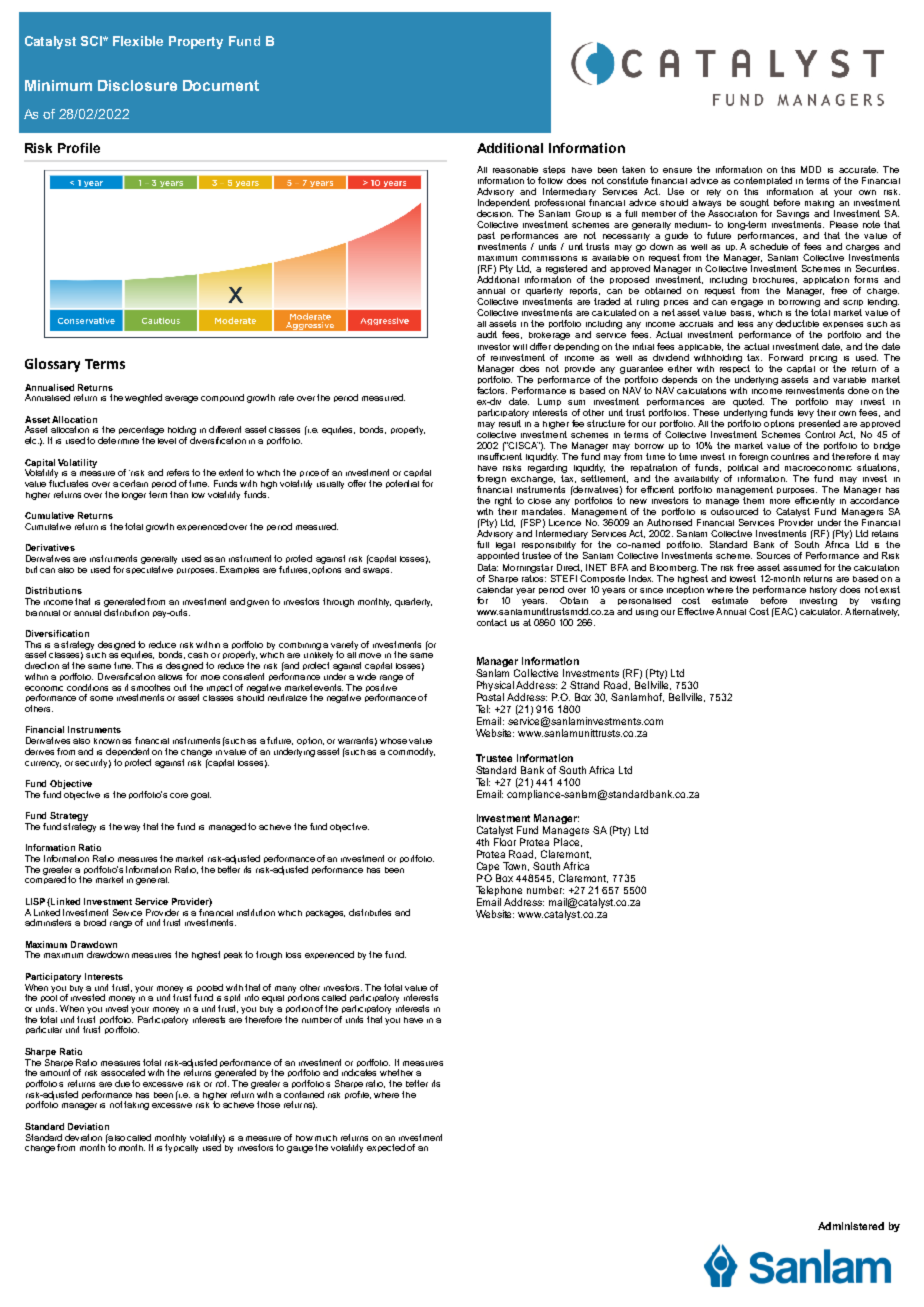  I want to click on Administered, so click(851, 1226).
